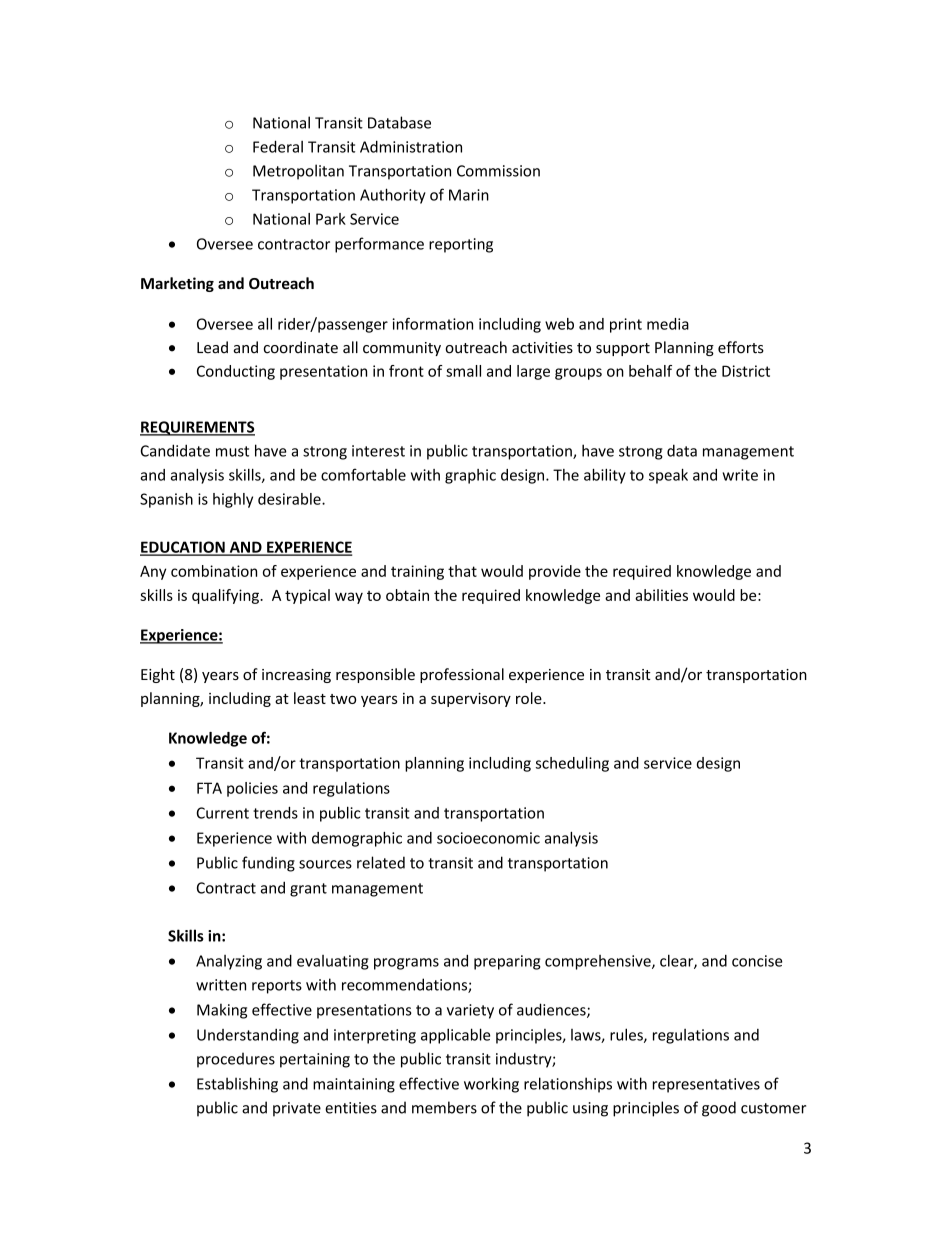  Describe the element at coordinates (462, 675) in the screenshot. I see `professional` at that location.
